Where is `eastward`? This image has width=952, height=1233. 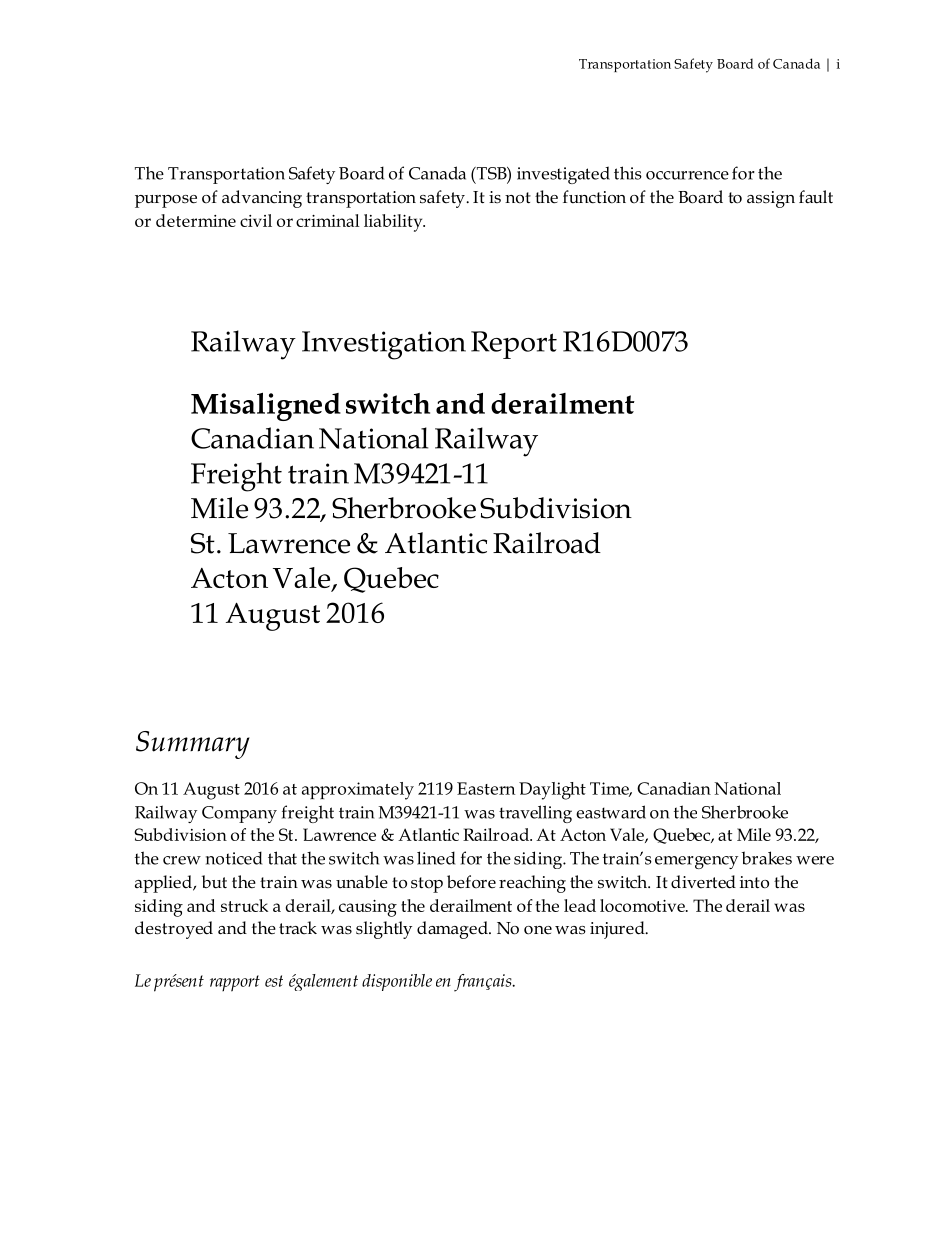 eastward is located at coordinates (611, 812).
